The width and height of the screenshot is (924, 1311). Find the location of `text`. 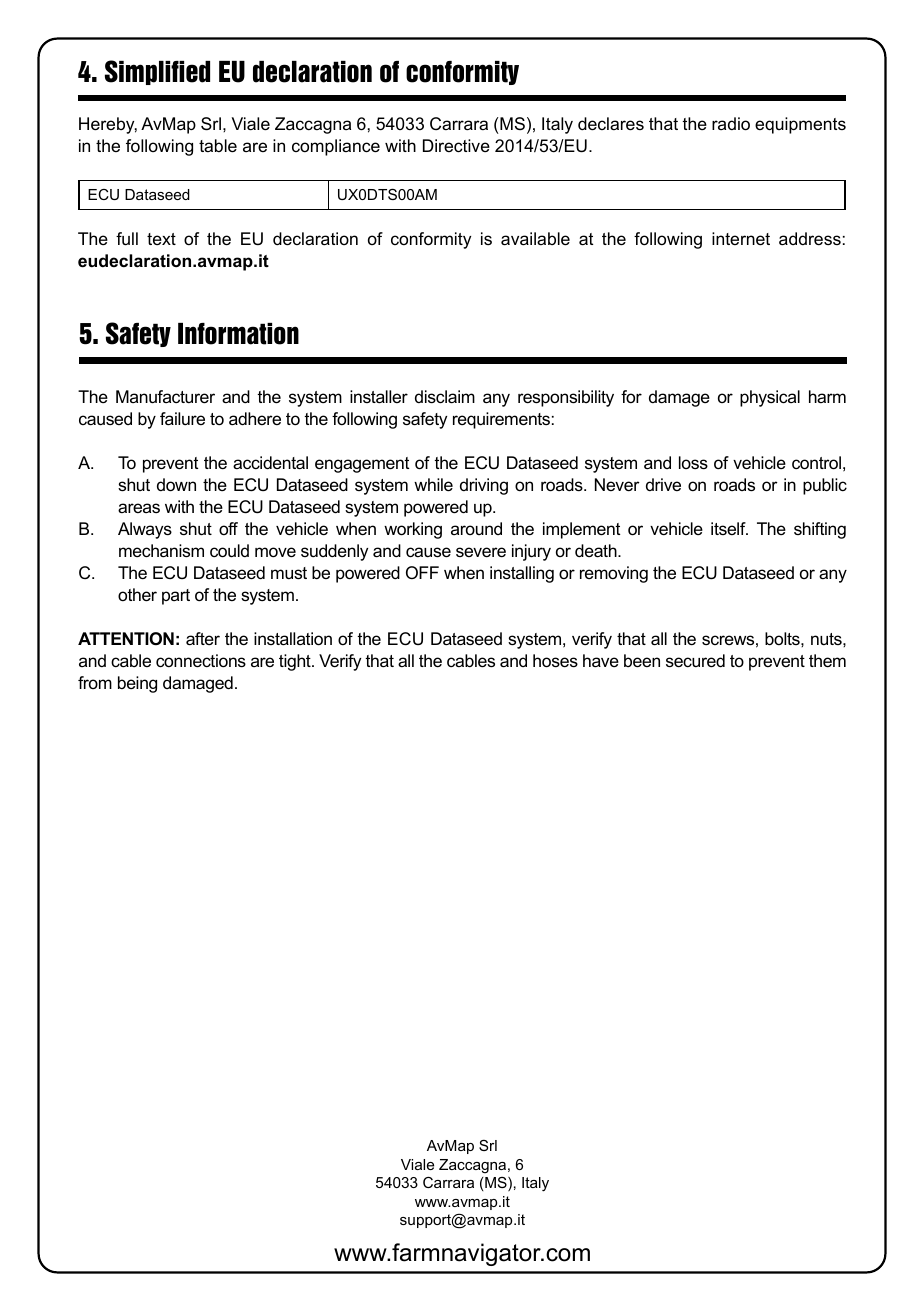

text is located at coordinates (161, 239).
